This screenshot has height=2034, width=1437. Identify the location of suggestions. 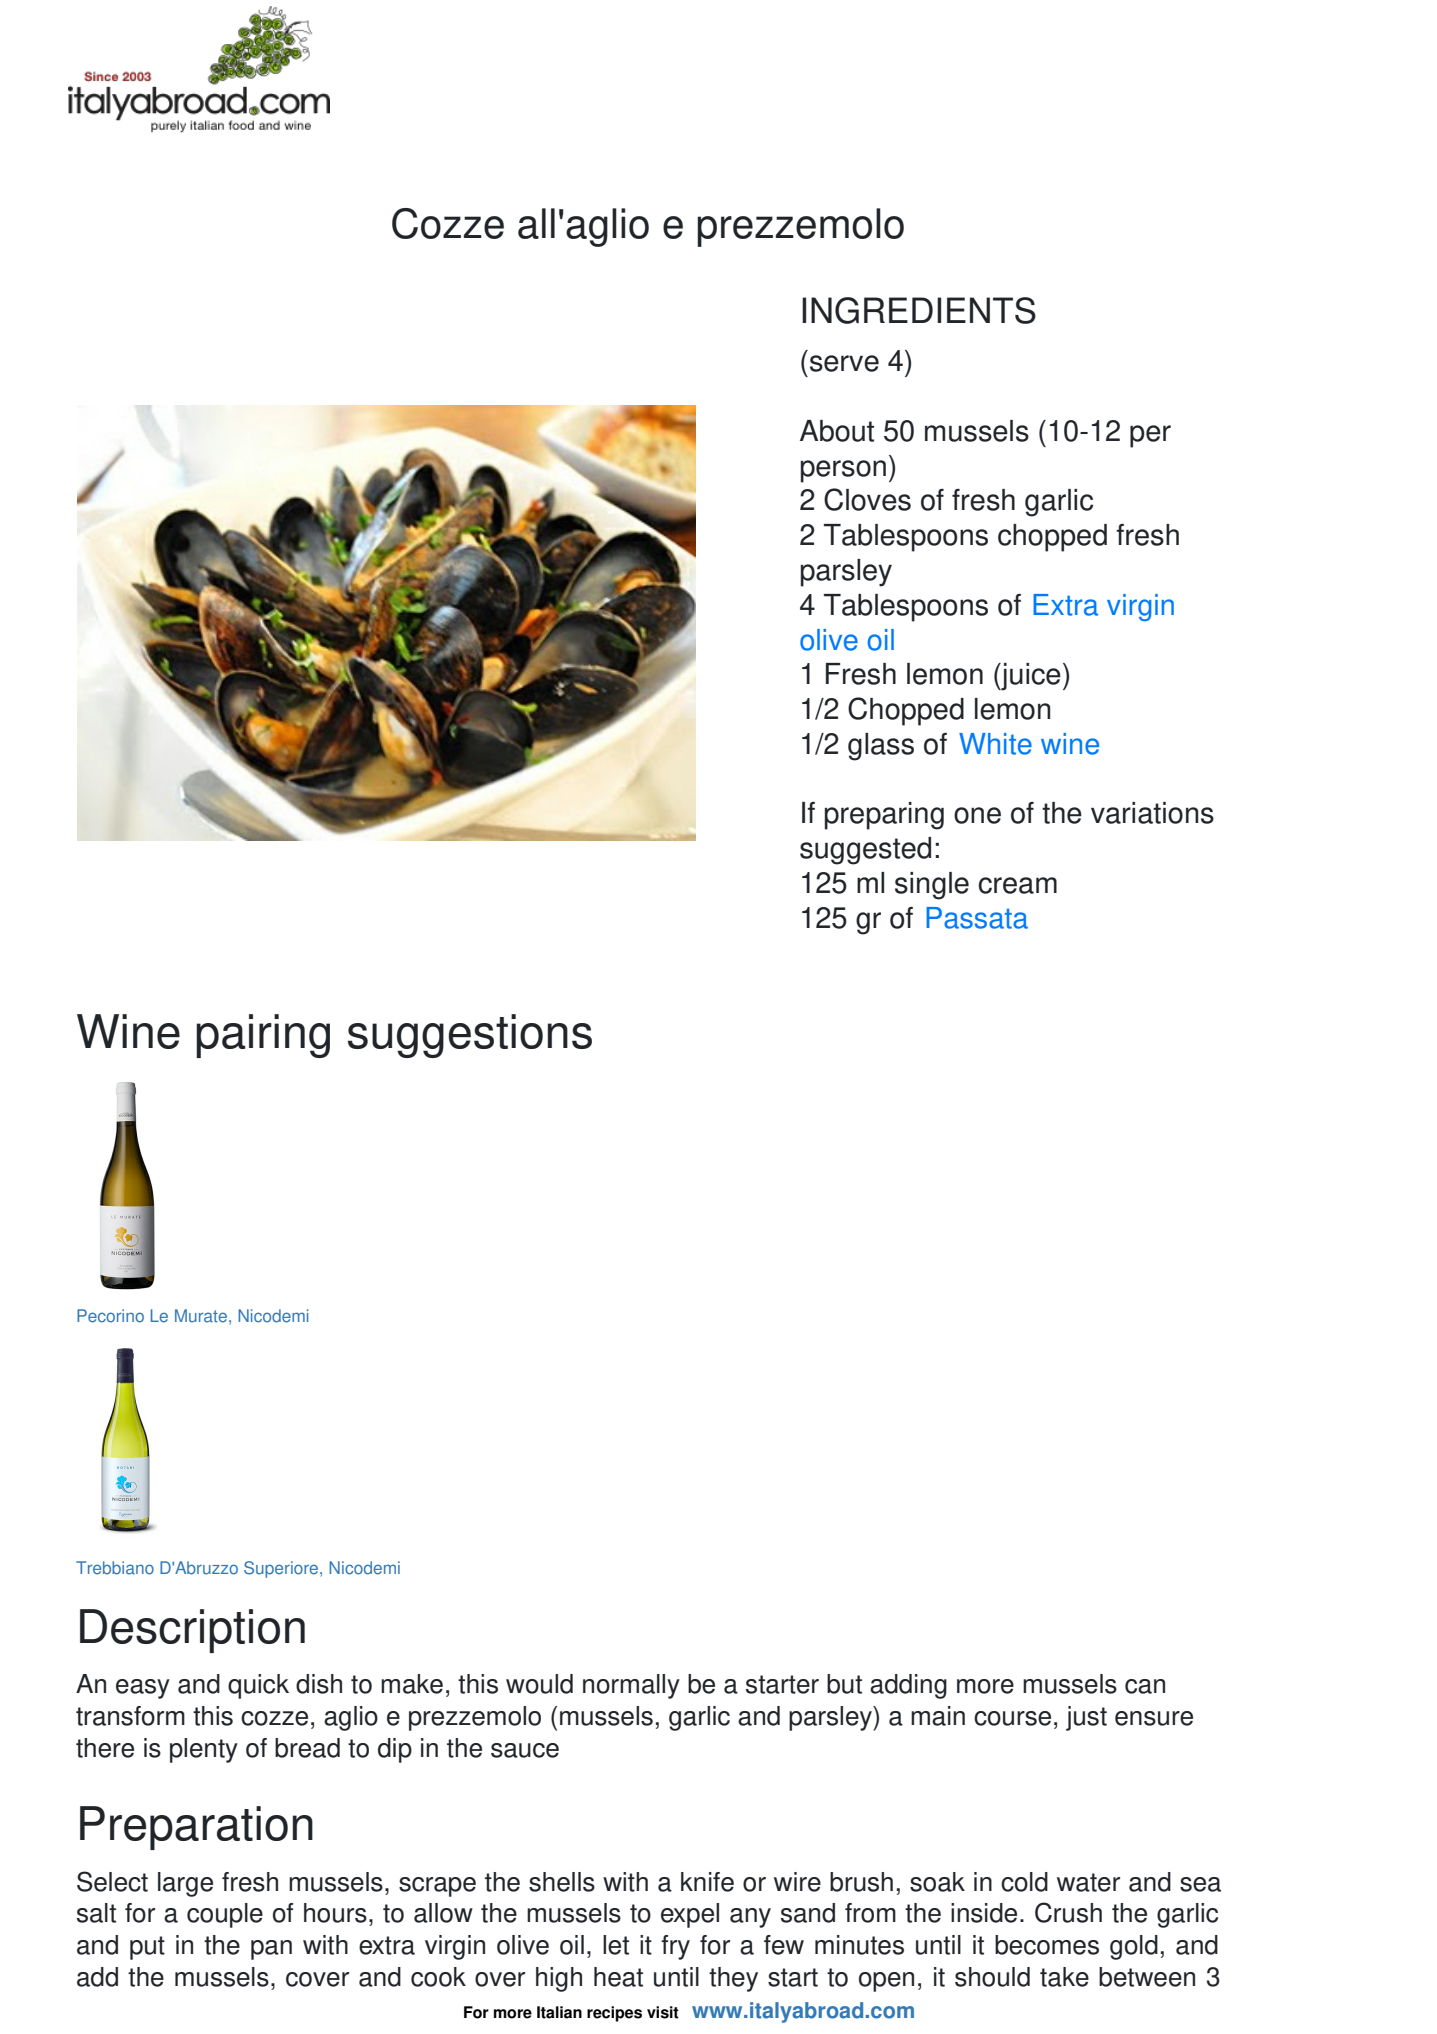
(470, 1036).
